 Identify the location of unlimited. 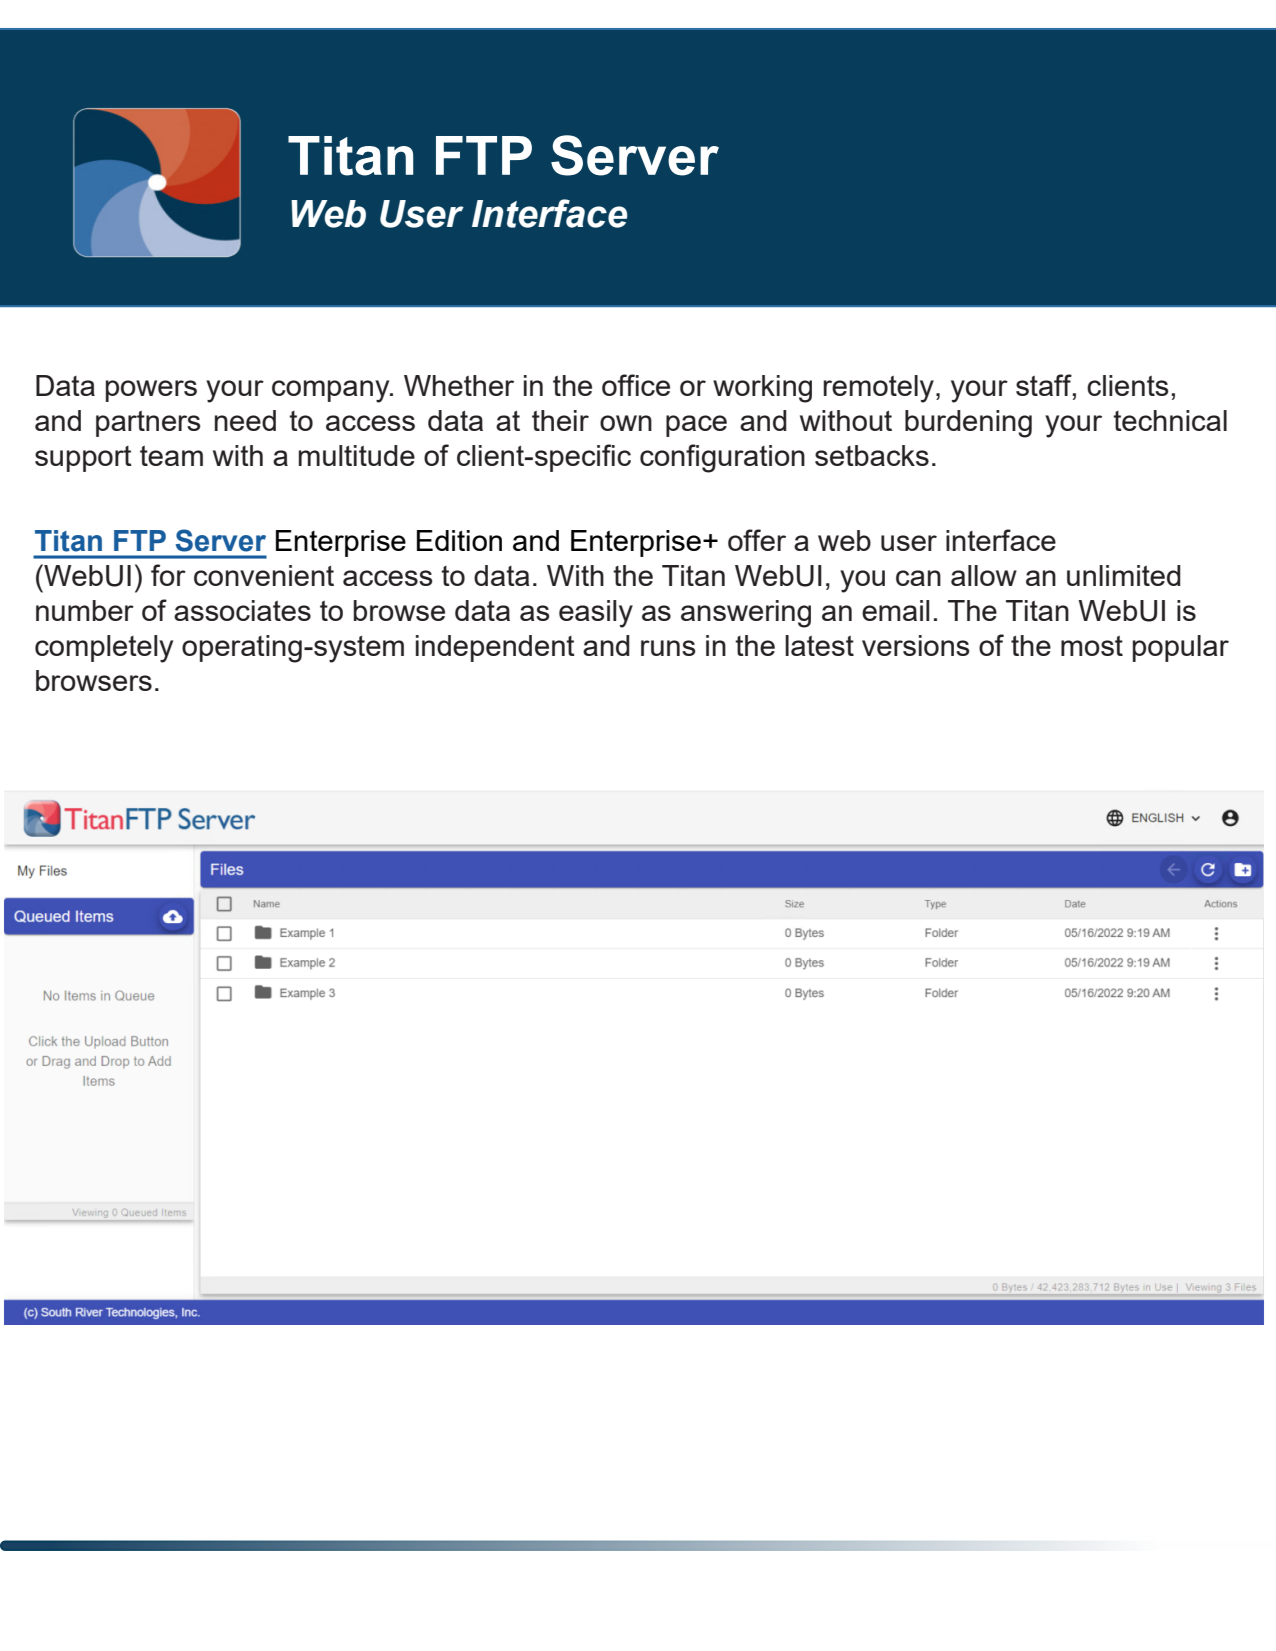
(1124, 575).
